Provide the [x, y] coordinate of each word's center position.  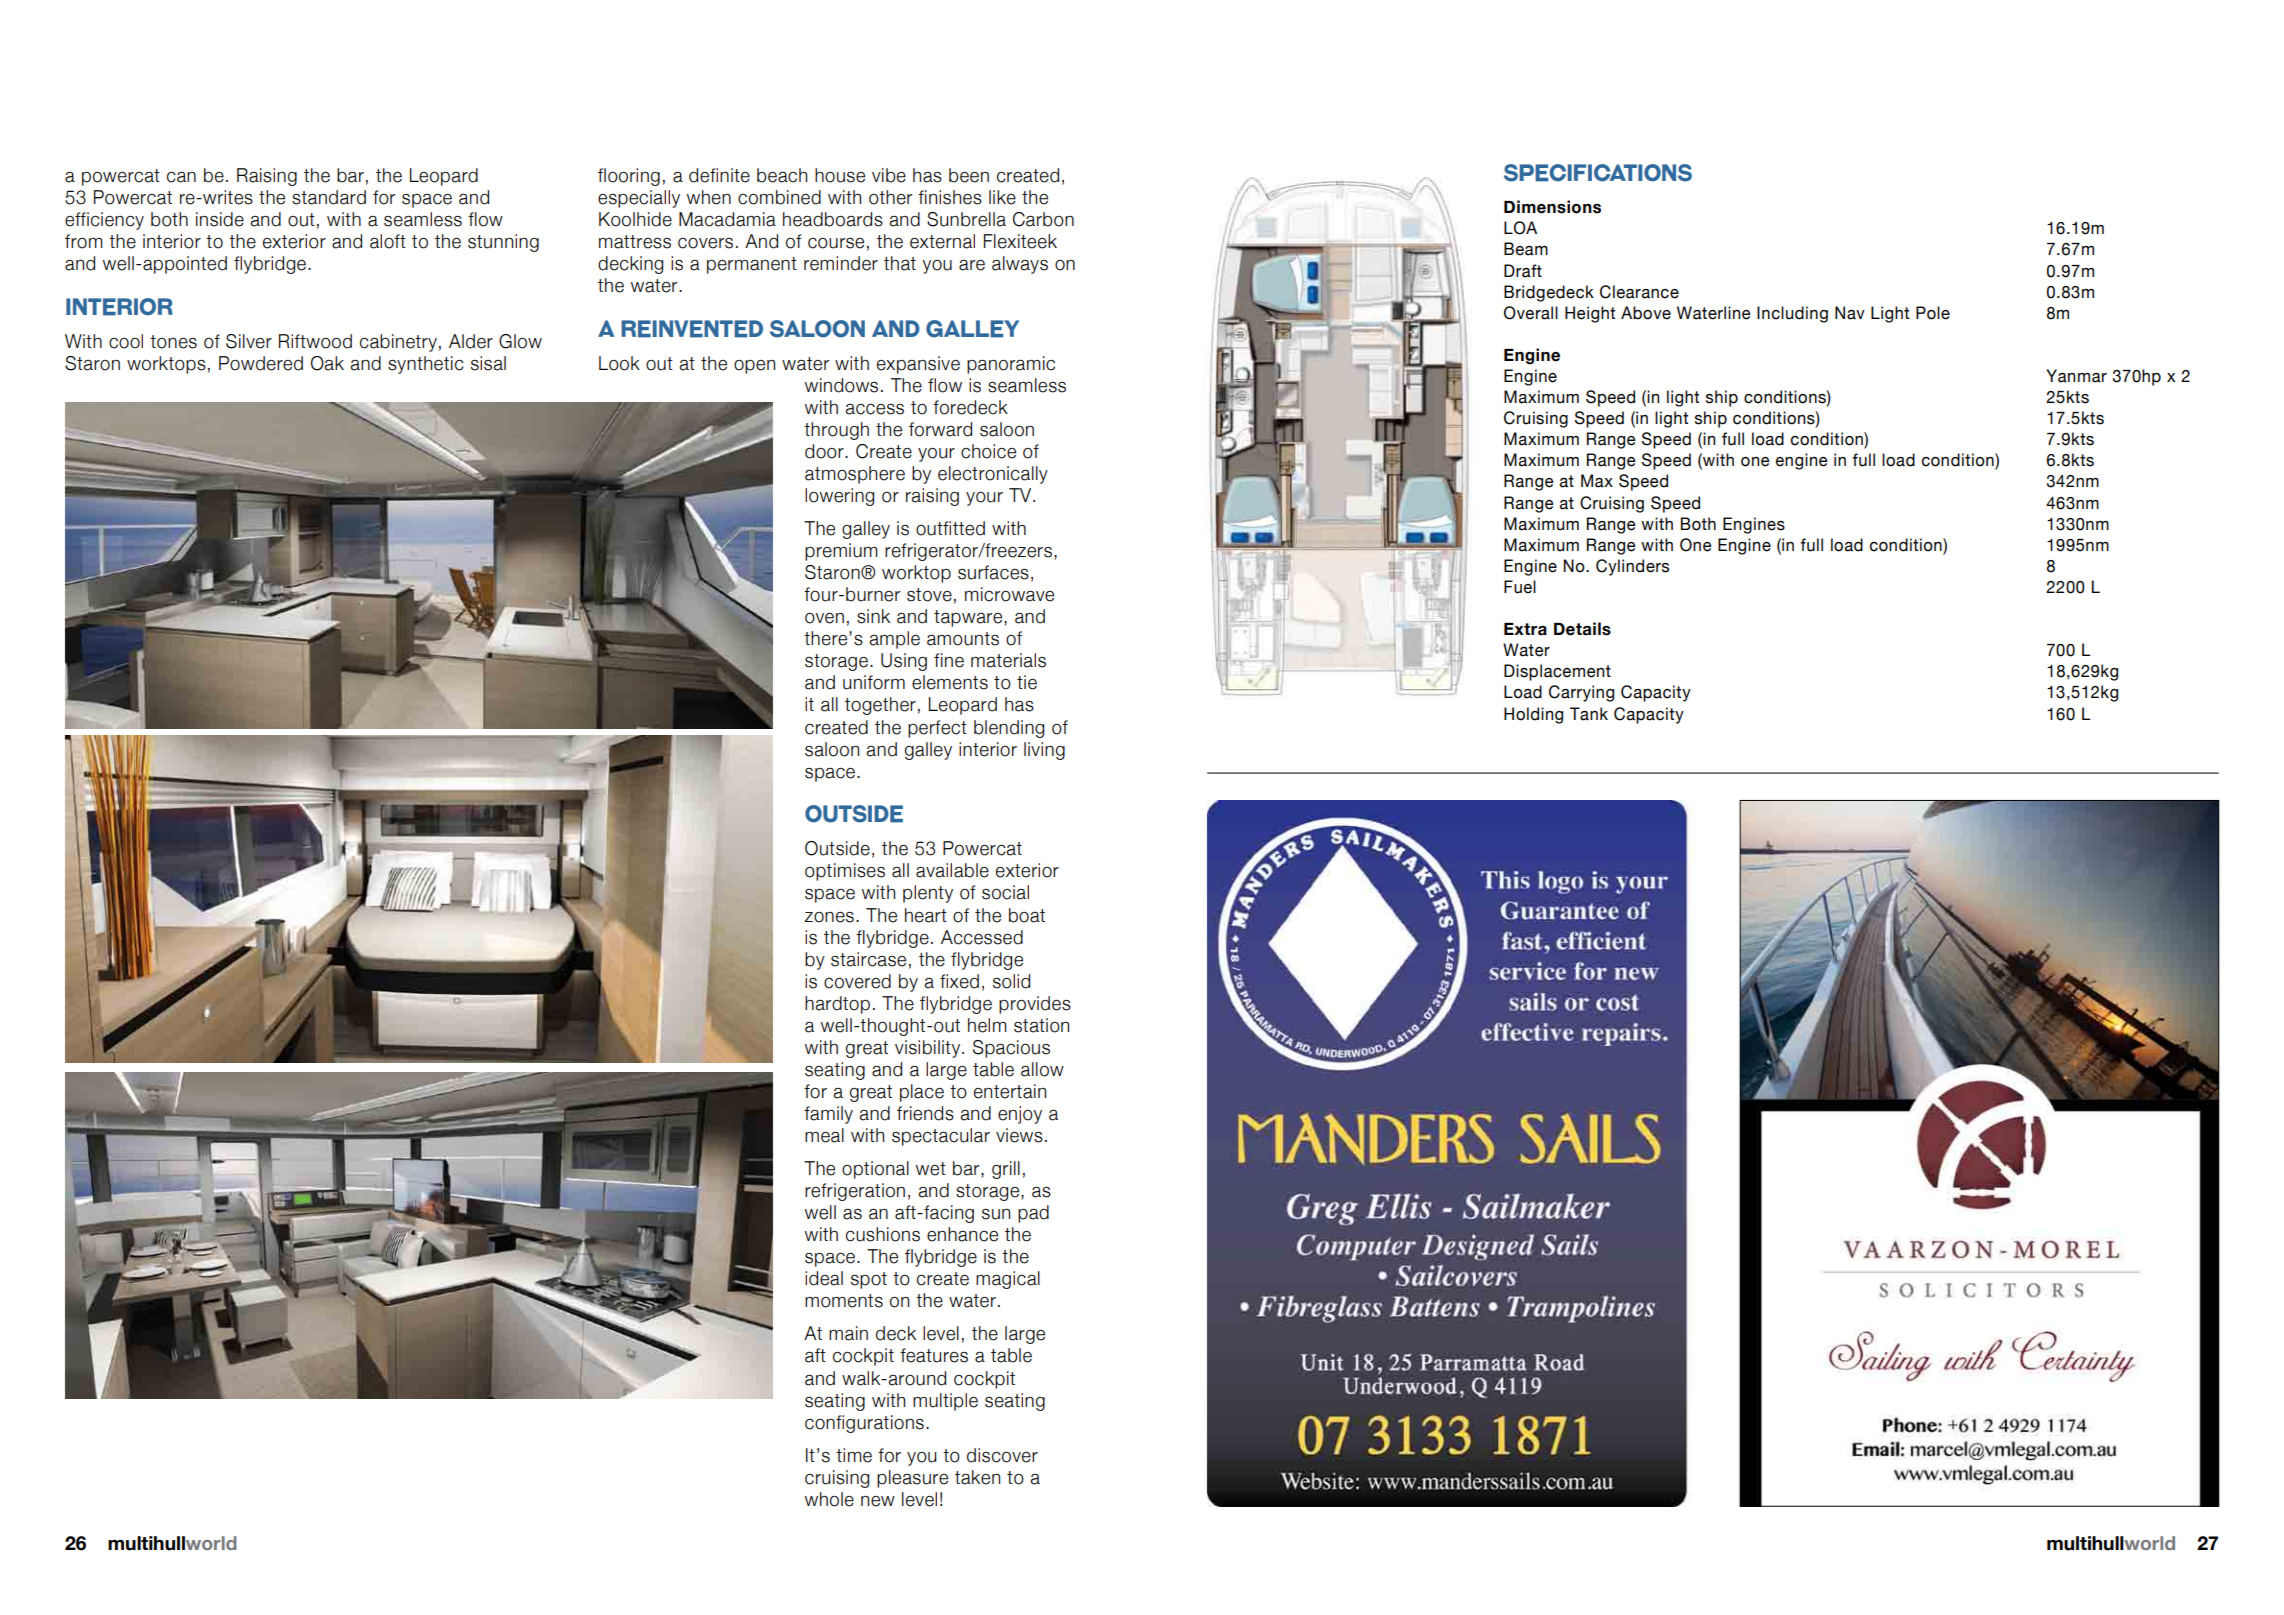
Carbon [1043, 219]
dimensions [1552, 207]
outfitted [950, 528]
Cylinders [1632, 567]
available [952, 870]
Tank [1589, 714]
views [1019, 1135]
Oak [327, 363]
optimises [845, 872]
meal [824, 1135]
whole [829, 1499]
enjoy [1020, 1115]
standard [329, 197]
